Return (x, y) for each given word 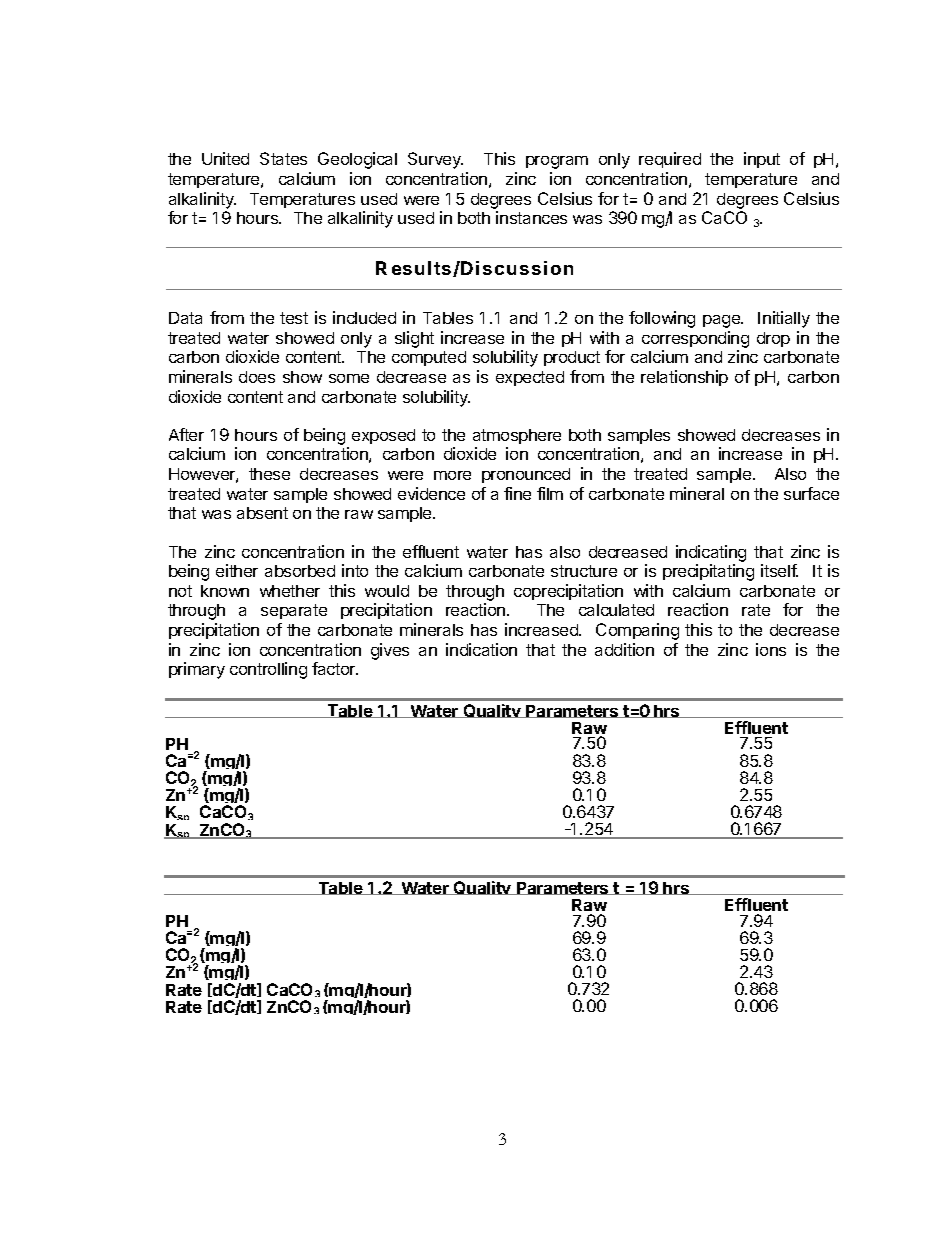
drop (773, 339)
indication (481, 649)
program (557, 162)
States (283, 158)
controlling (268, 670)
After (186, 434)
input (762, 160)
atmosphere (517, 436)
